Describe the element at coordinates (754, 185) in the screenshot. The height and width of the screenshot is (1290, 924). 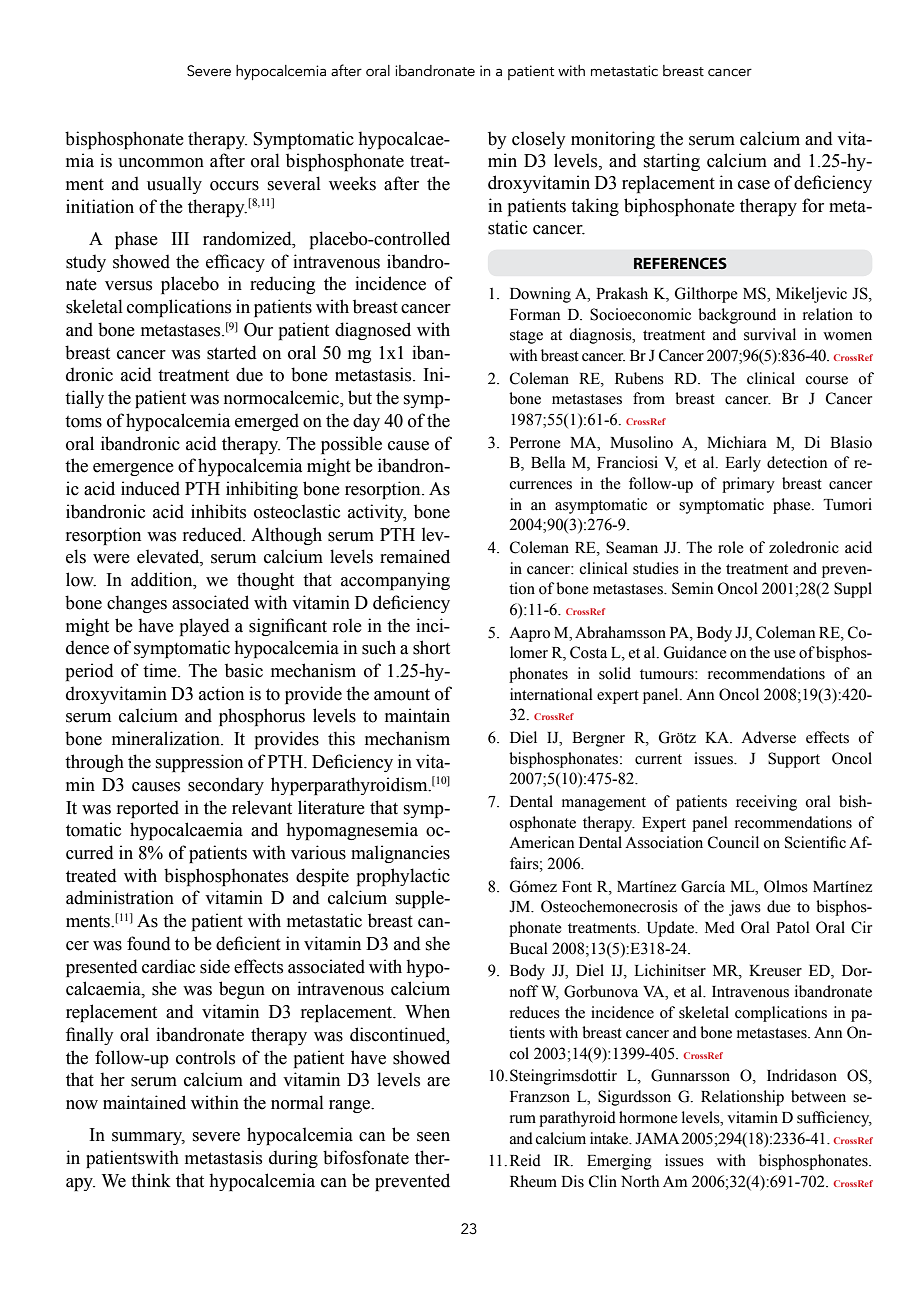
I see `case` at that location.
